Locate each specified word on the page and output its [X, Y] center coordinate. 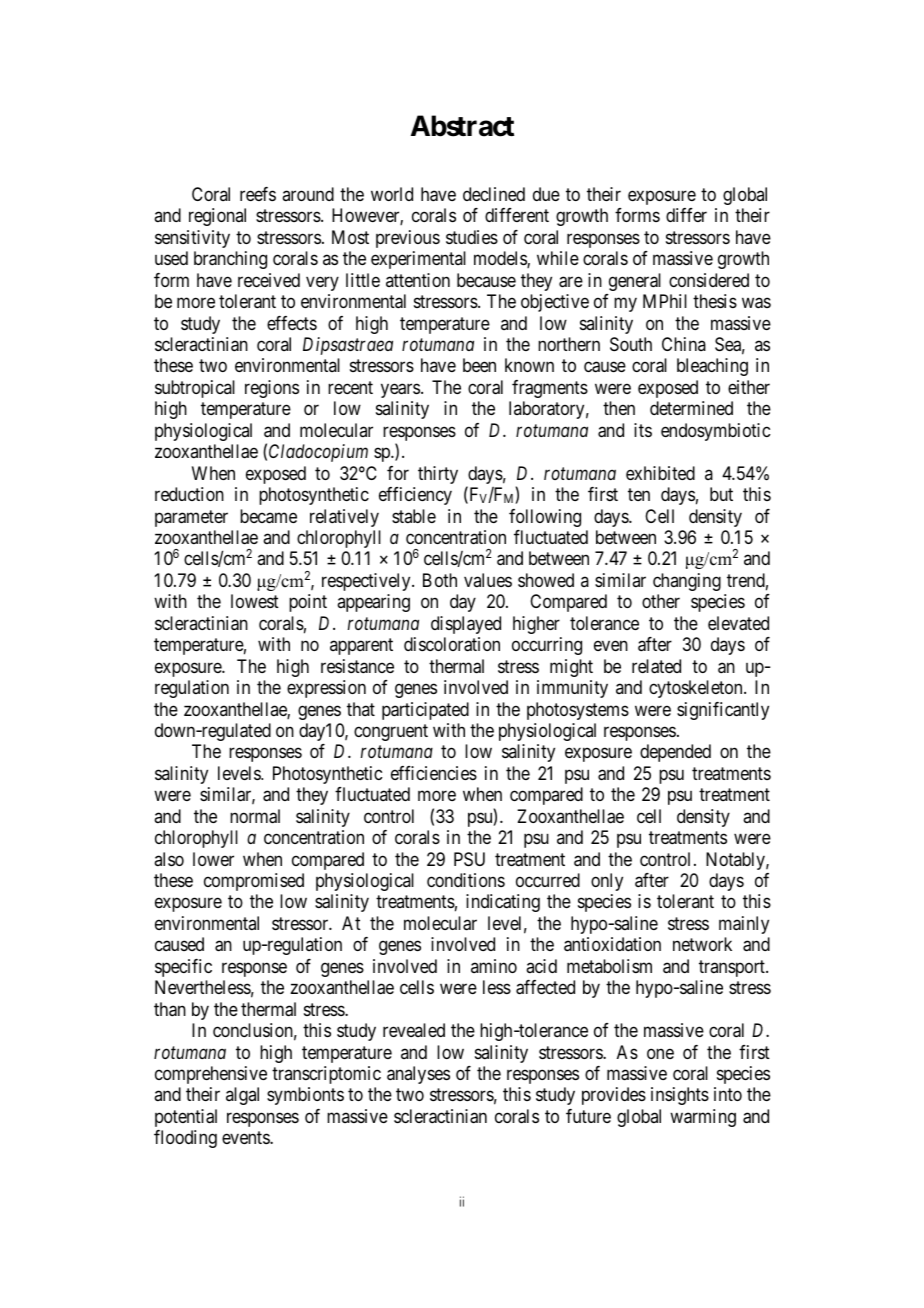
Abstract [462, 126]
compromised [254, 882]
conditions [466, 880]
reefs [258, 194]
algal [242, 1096]
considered [709, 280]
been [479, 365]
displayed [466, 625]
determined [691, 408]
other [661, 601]
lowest [255, 601]
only [607, 882]
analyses [418, 1075]
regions [272, 389]
